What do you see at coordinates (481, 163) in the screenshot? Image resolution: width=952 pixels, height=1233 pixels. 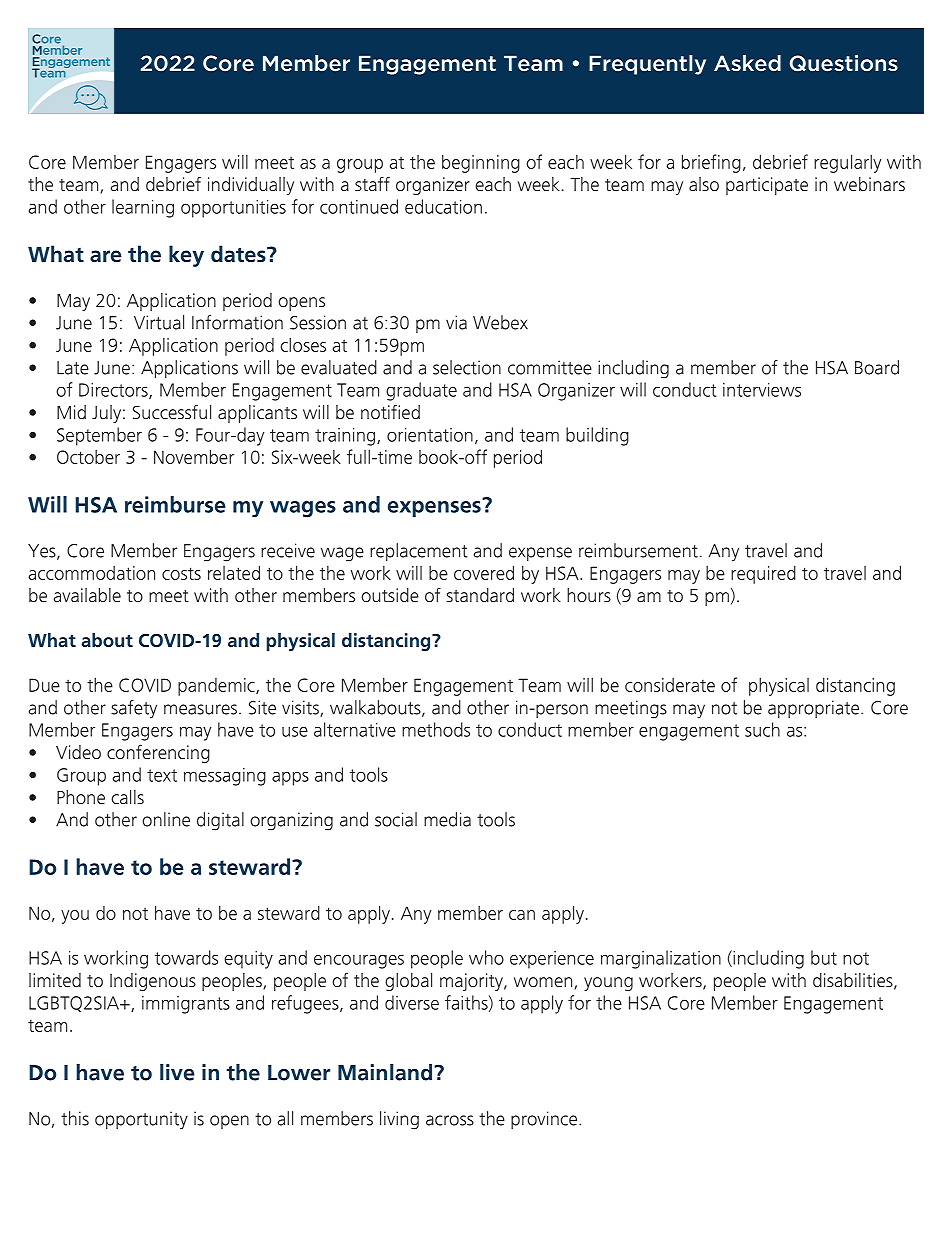 I see `beginning` at bounding box center [481, 163].
